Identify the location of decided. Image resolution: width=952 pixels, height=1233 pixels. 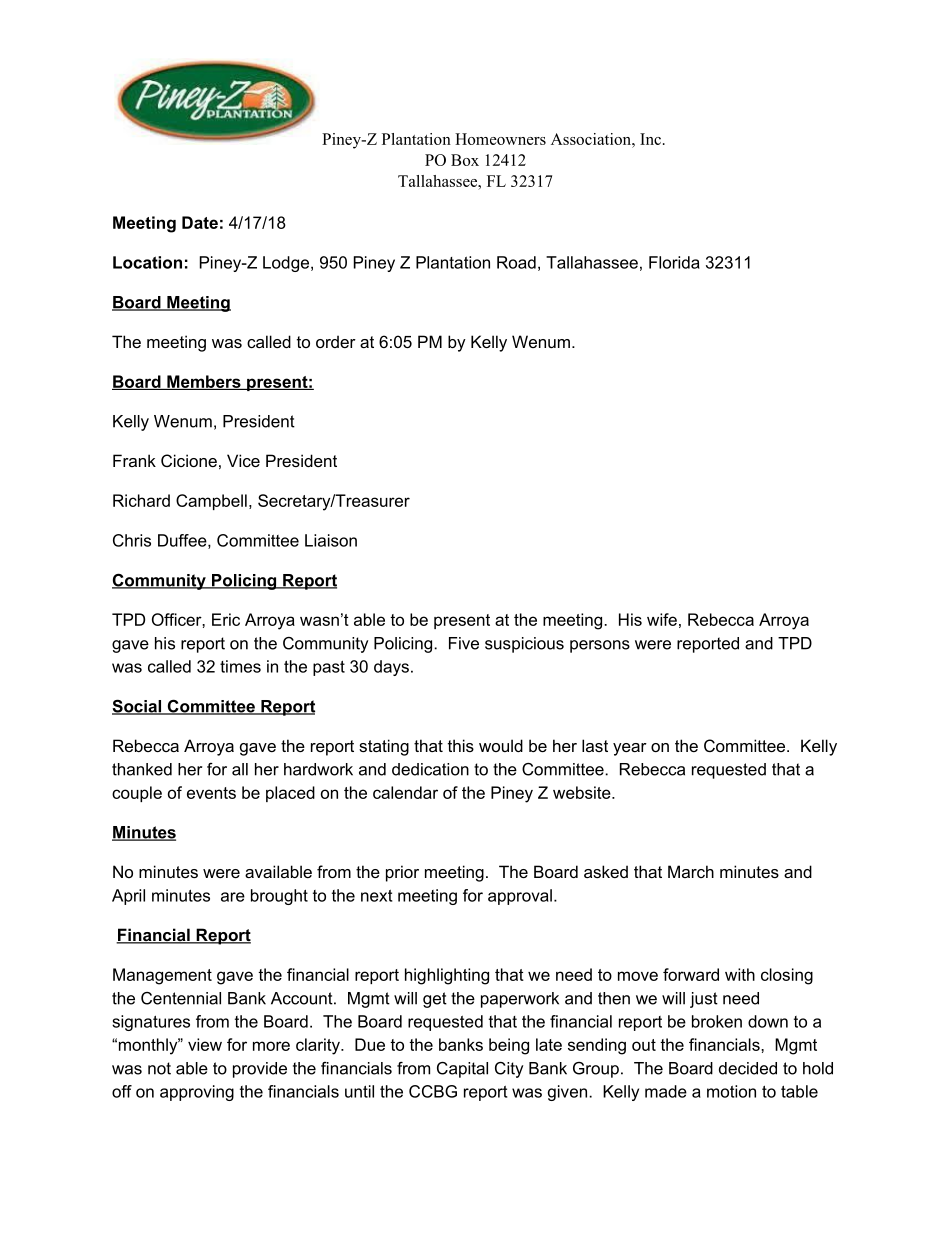
(748, 1068).
